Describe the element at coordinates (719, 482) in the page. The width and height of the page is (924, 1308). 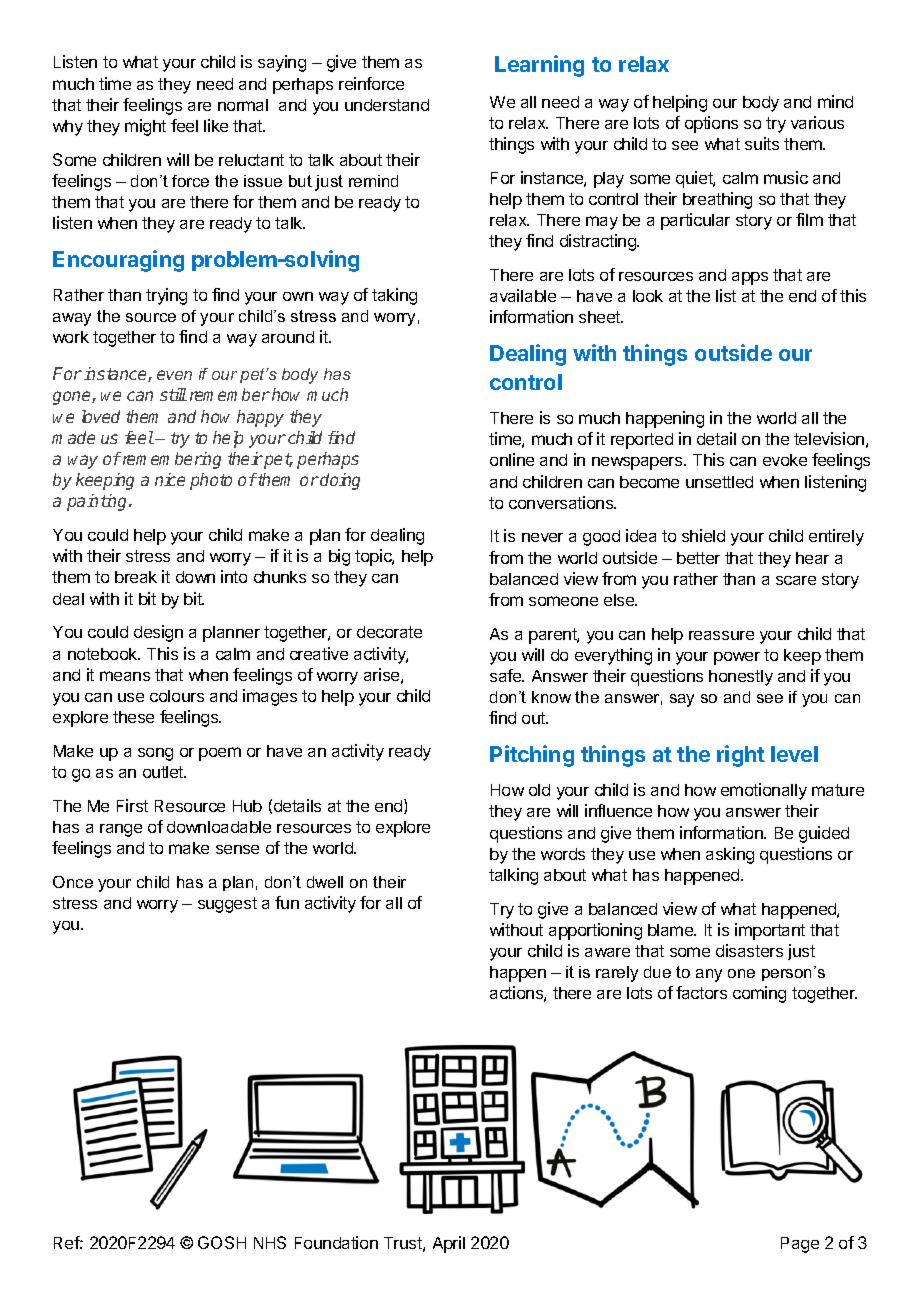
I see `unsettled` at that location.
